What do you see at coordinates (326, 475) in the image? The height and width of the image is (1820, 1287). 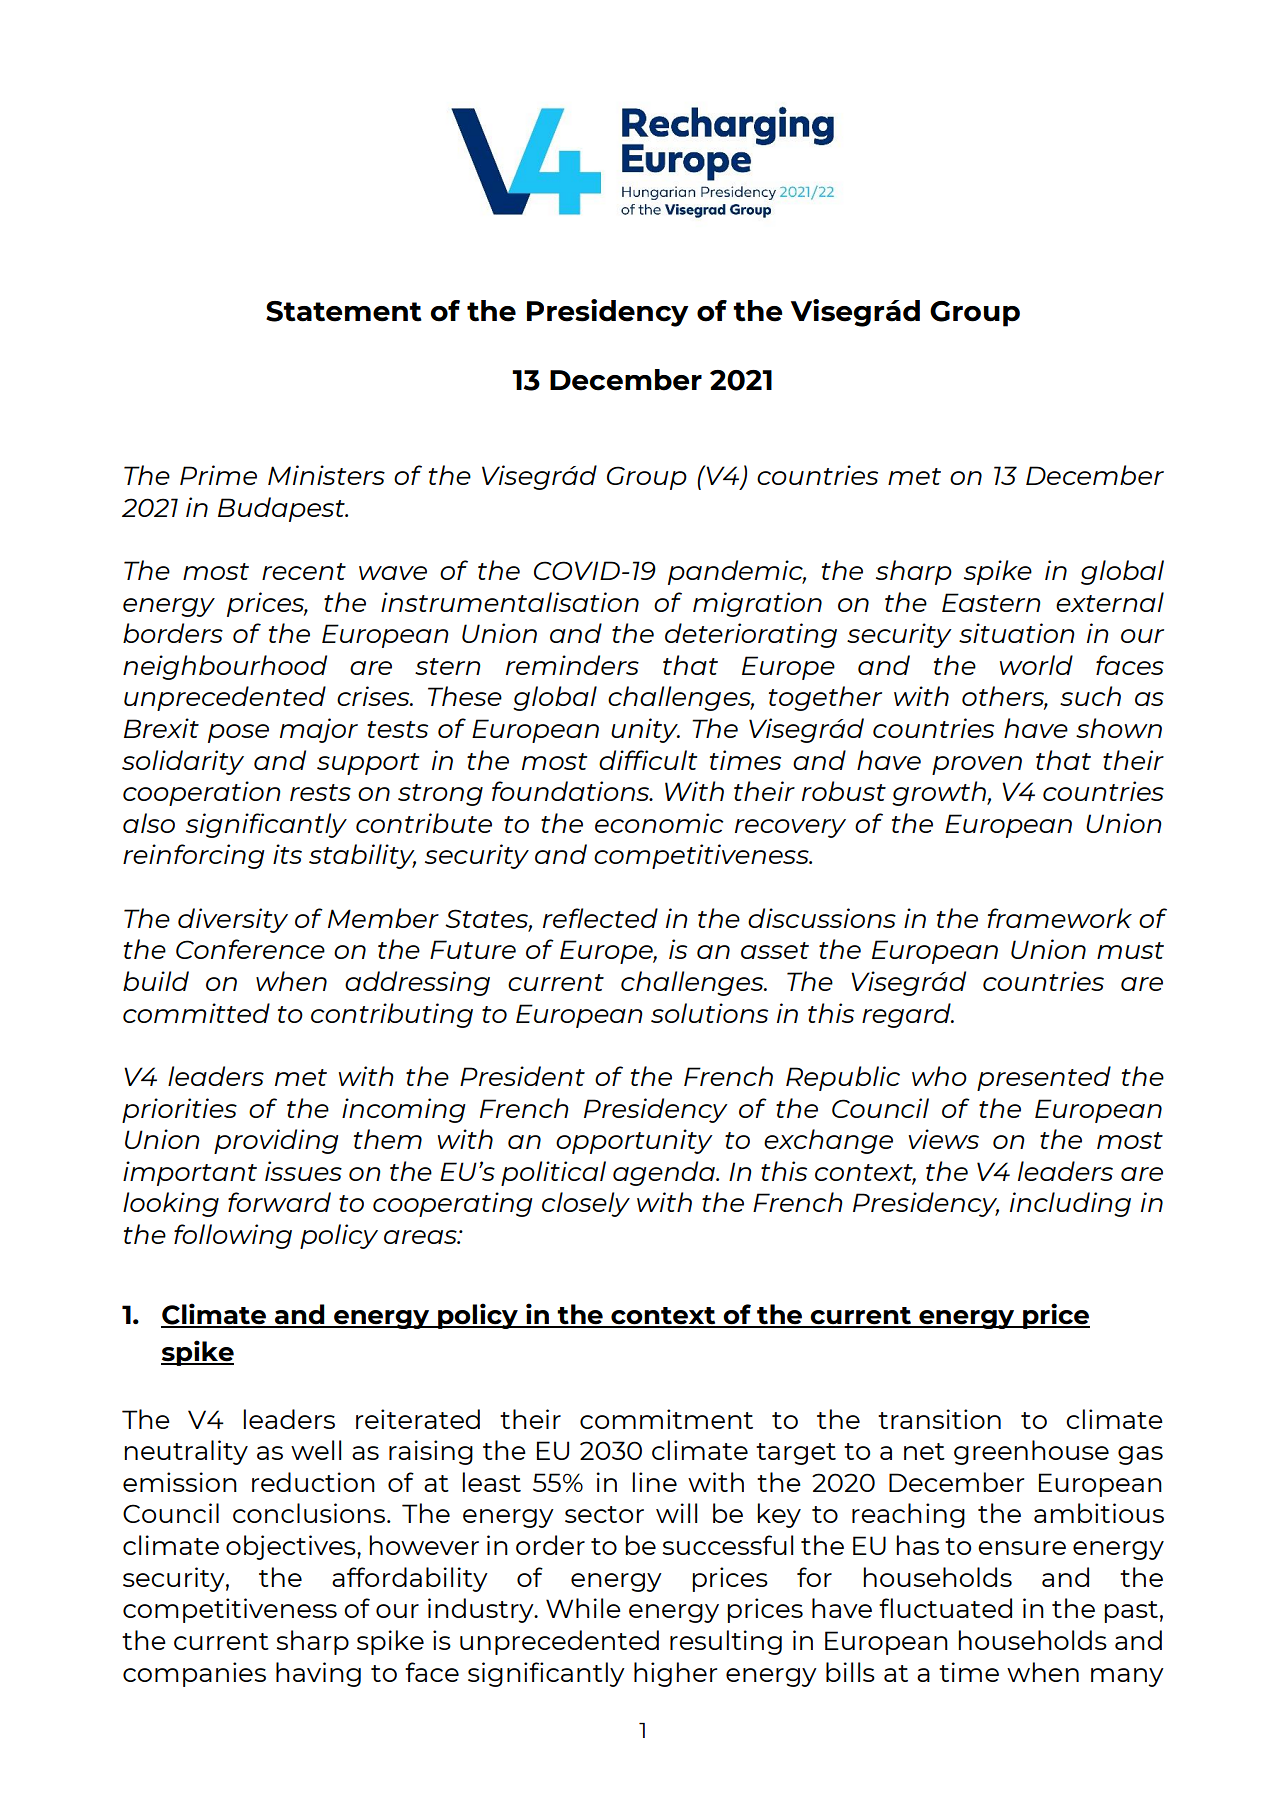 I see `Ministers` at bounding box center [326, 475].
